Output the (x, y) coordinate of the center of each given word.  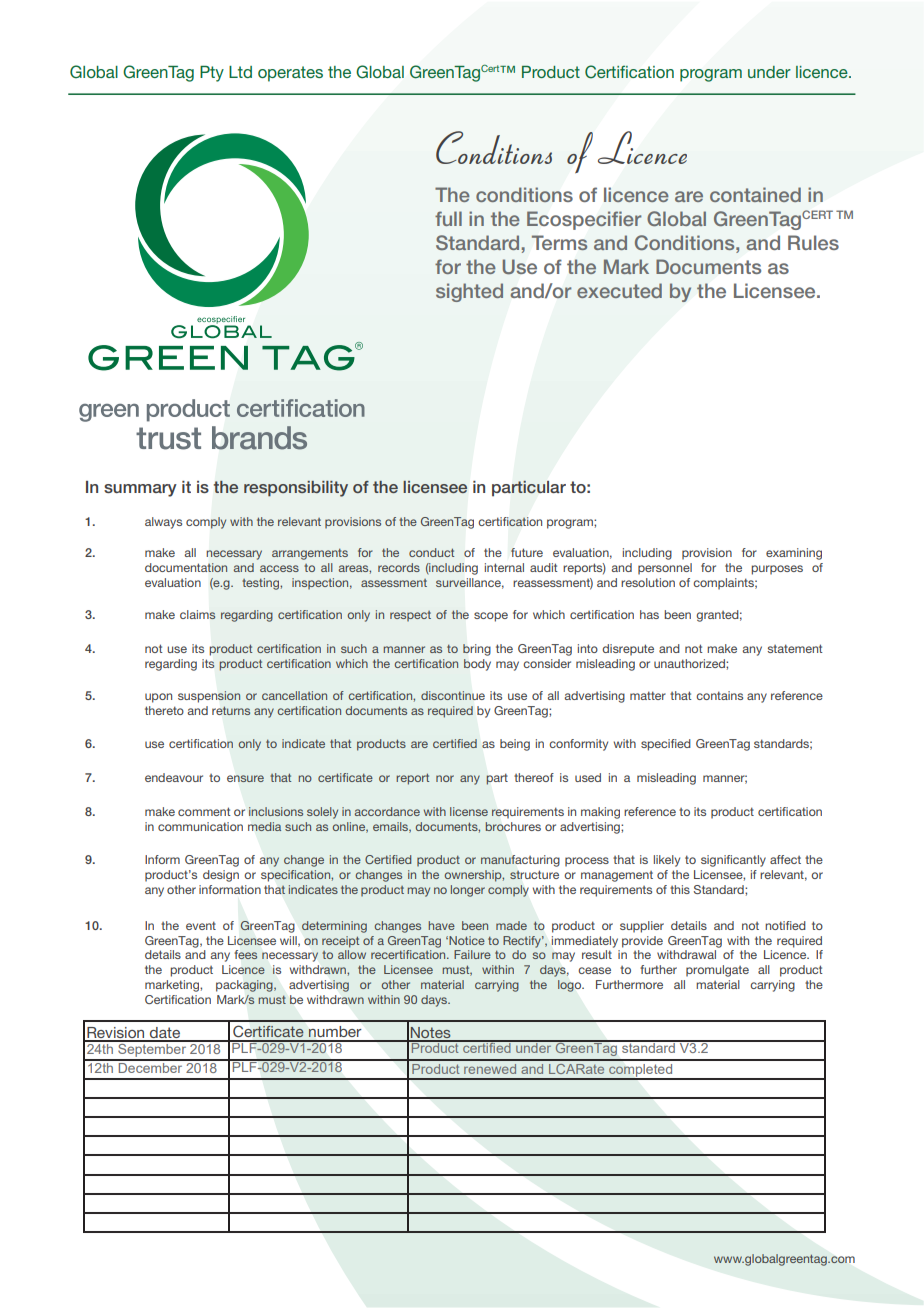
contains (719, 695)
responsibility (296, 489)
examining (794, 554)
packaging (245, 986)
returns (231, 710)
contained (755, 194)
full (448, 218)
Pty (212, 74)
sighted (469, 292)
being (515, 745)
